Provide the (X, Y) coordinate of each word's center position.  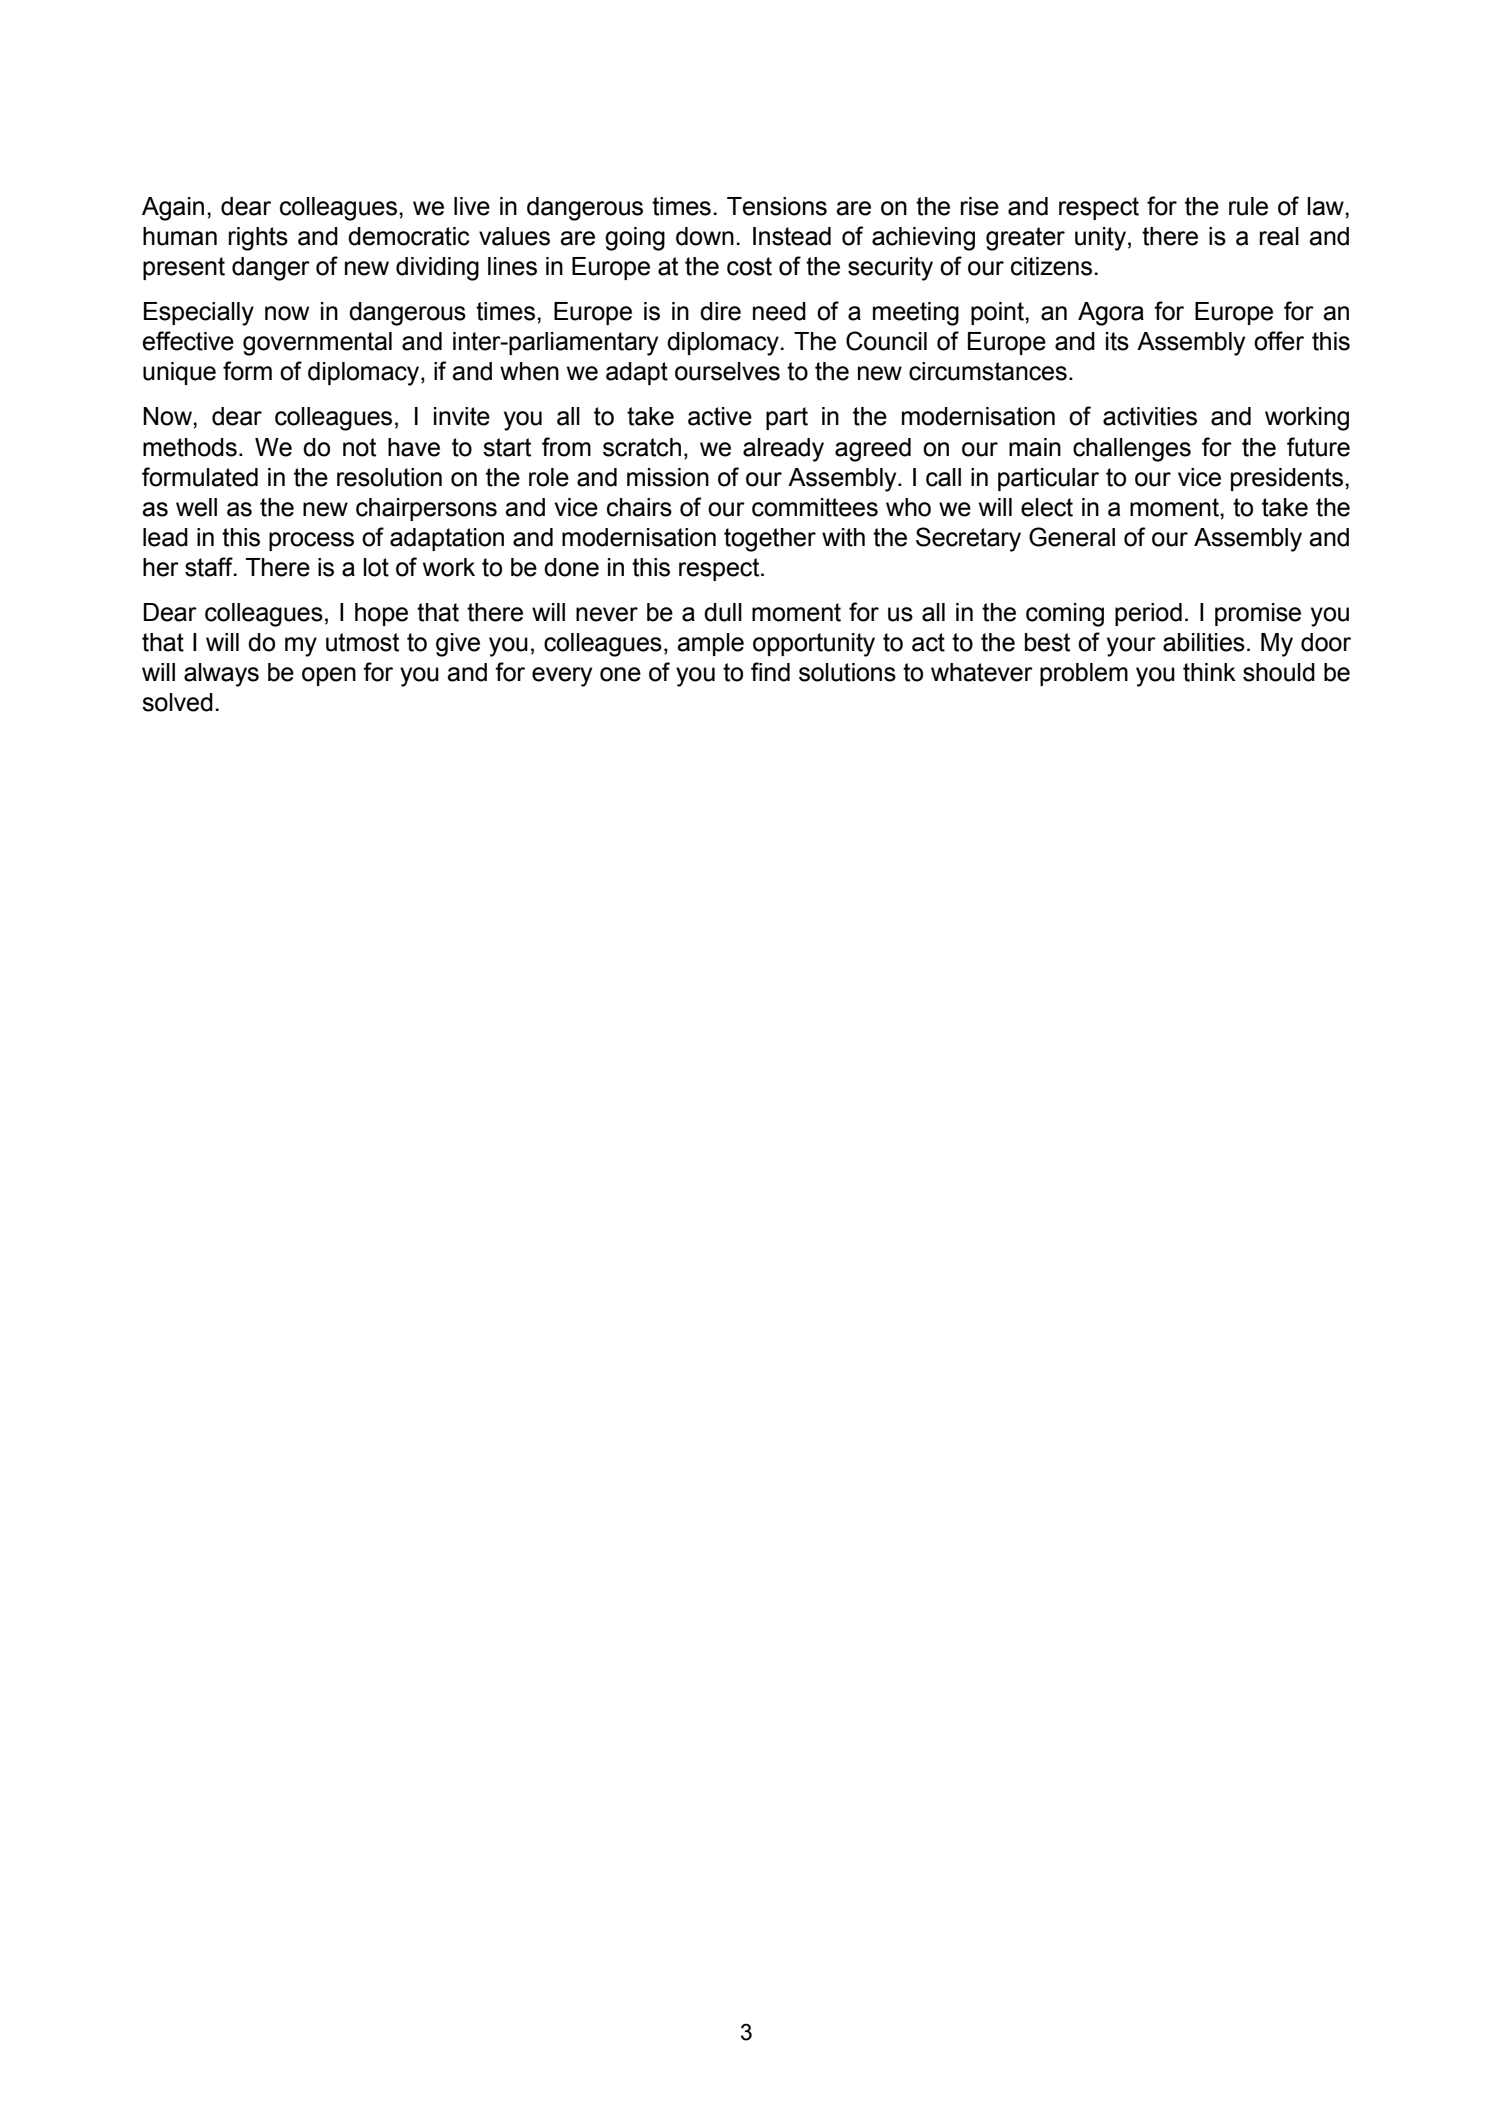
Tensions (777, 206)
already (783, 450)
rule (1248, 206)
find (770, 672)
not (359, 447)
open (329, 676)
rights (258, 239)
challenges (1132, 450)
